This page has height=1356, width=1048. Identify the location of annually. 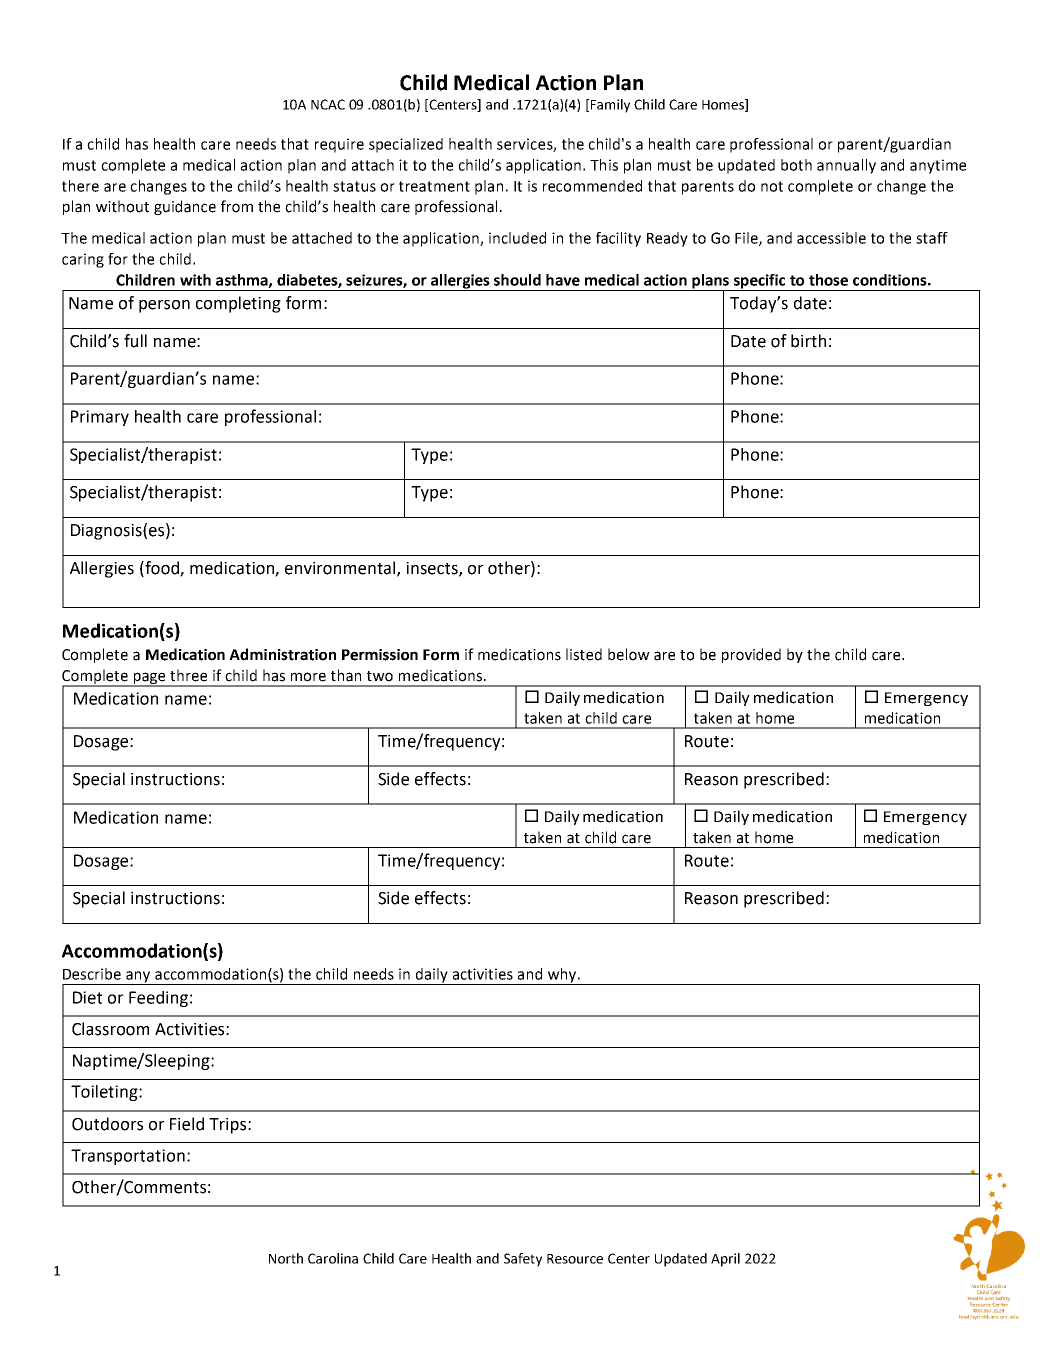
(846, 166).
